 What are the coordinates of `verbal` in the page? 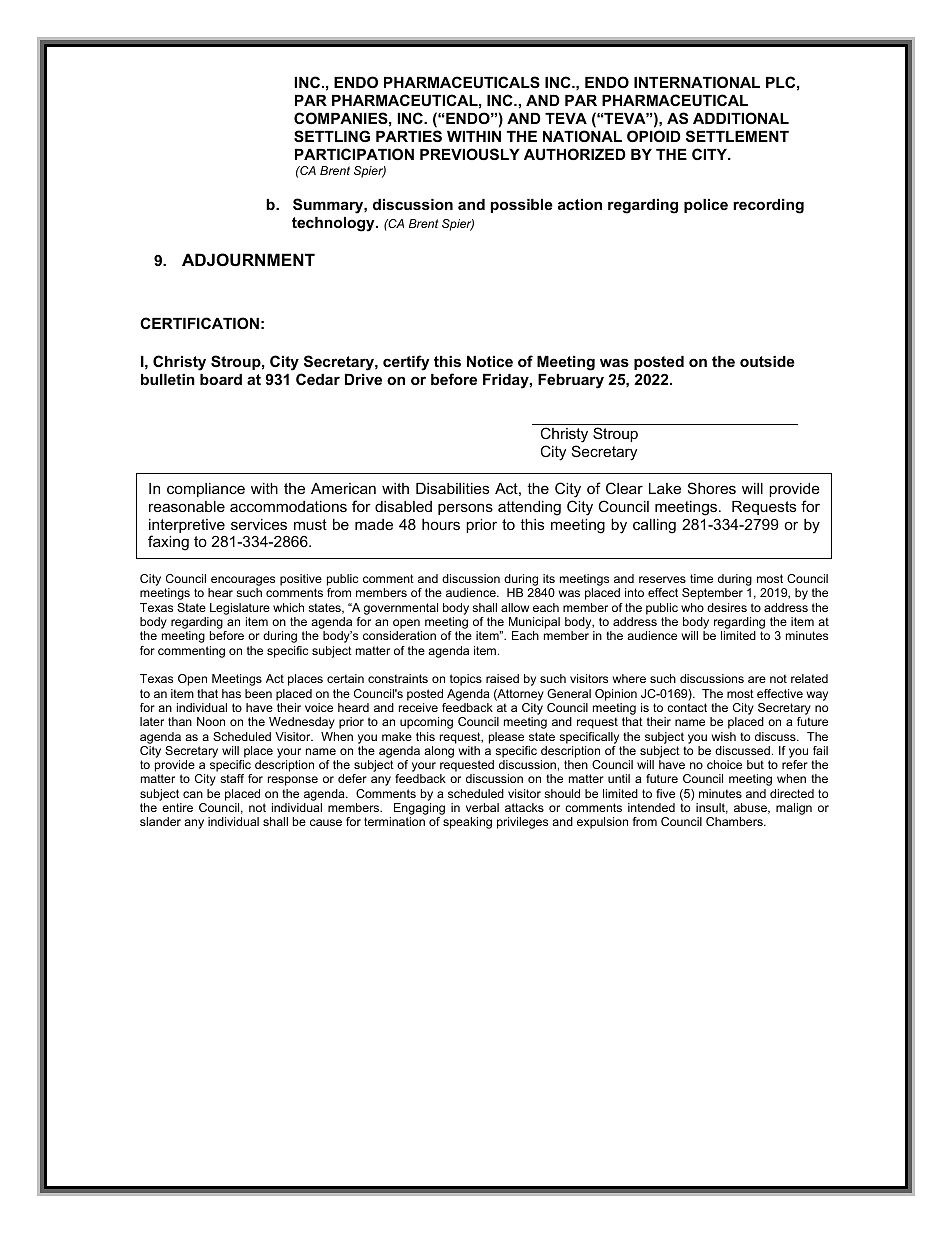 It's located at (482, 807).
